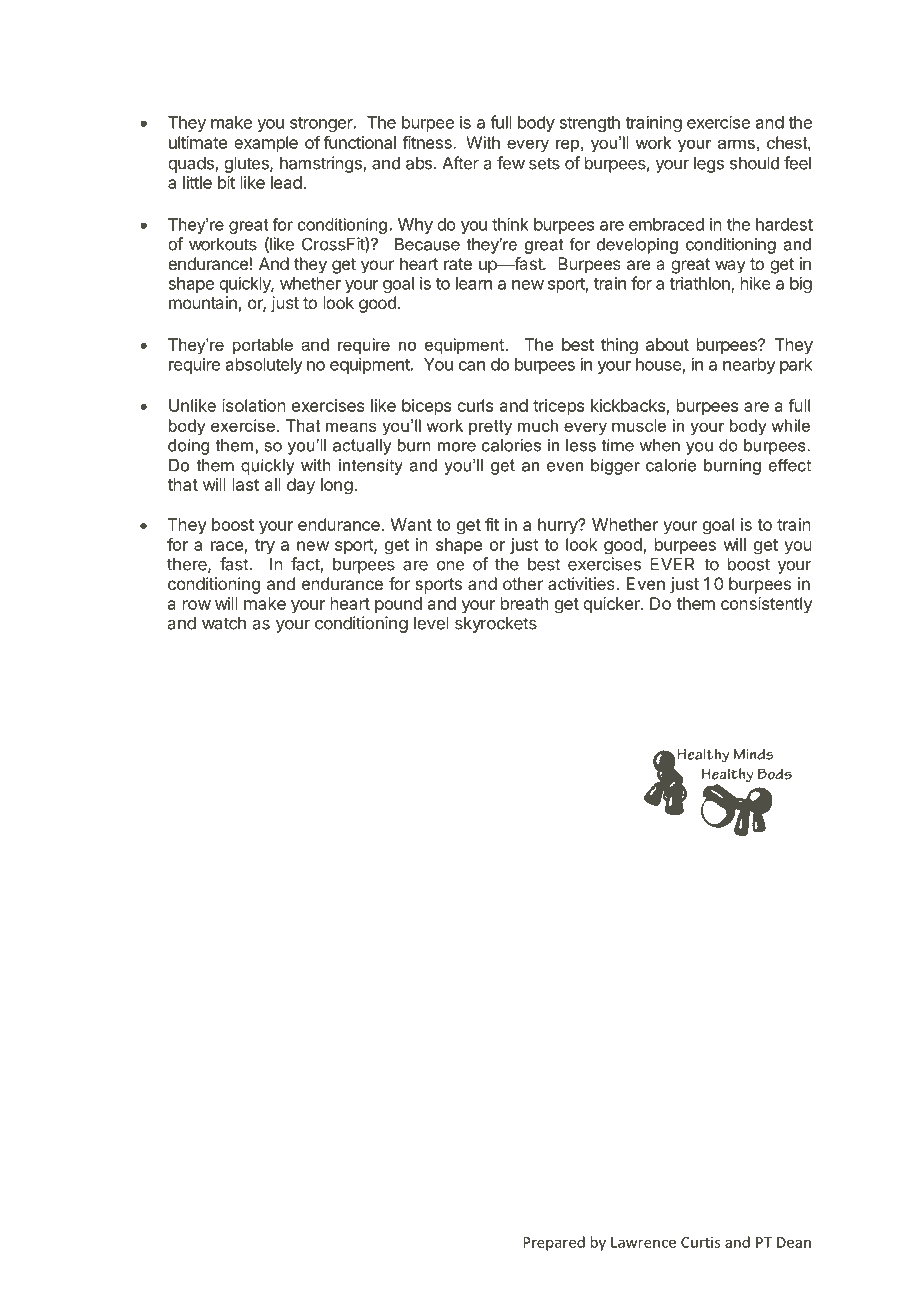 The height and width of the document is (1307, 924). Describe the element at coordinates (224, 623) in the document. I see `watch` at that location.
